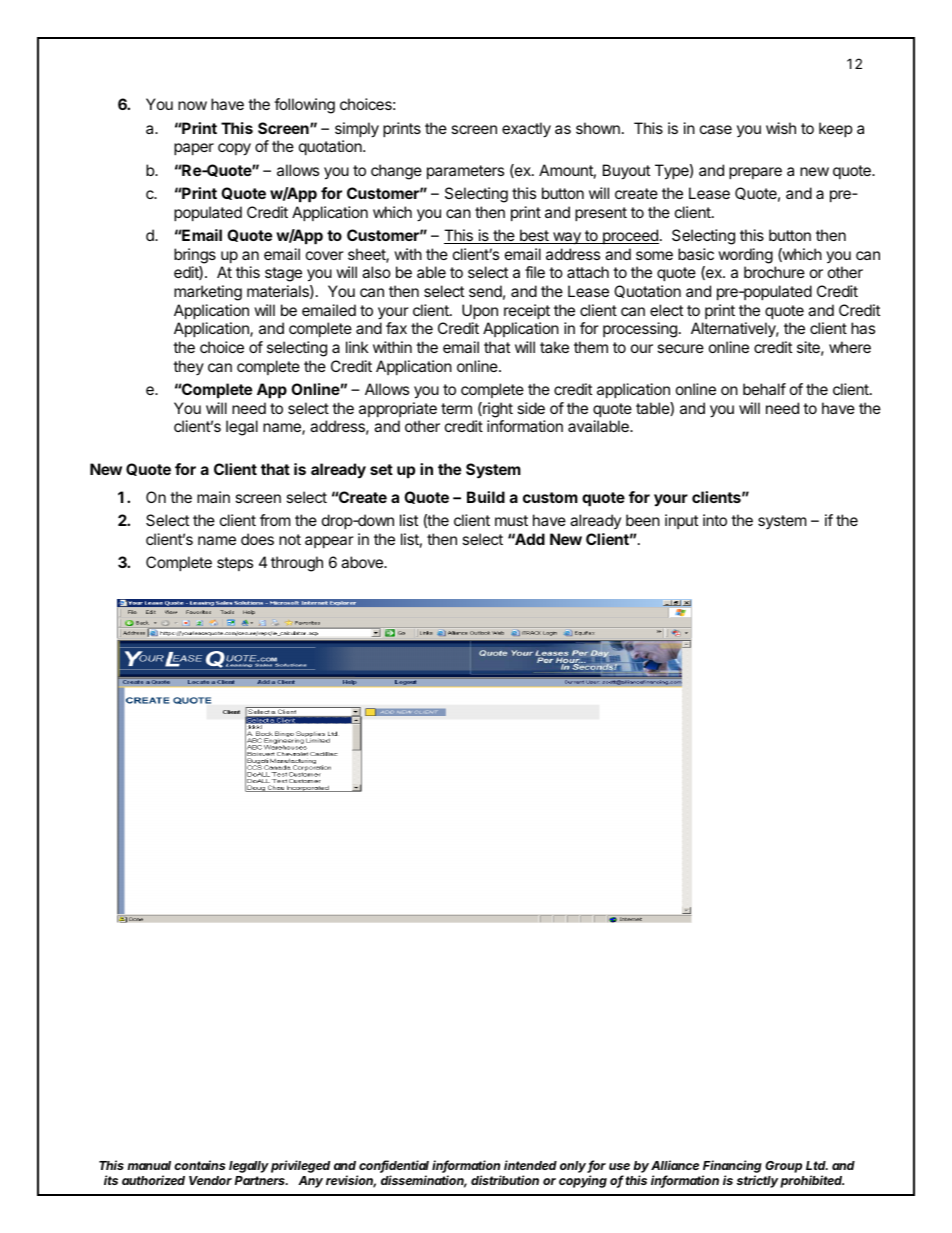 The height and width of the screenshot is (1233, 952). Describe the element at coordinates (715, 520) in the screenshot. I see `into` at that location.
